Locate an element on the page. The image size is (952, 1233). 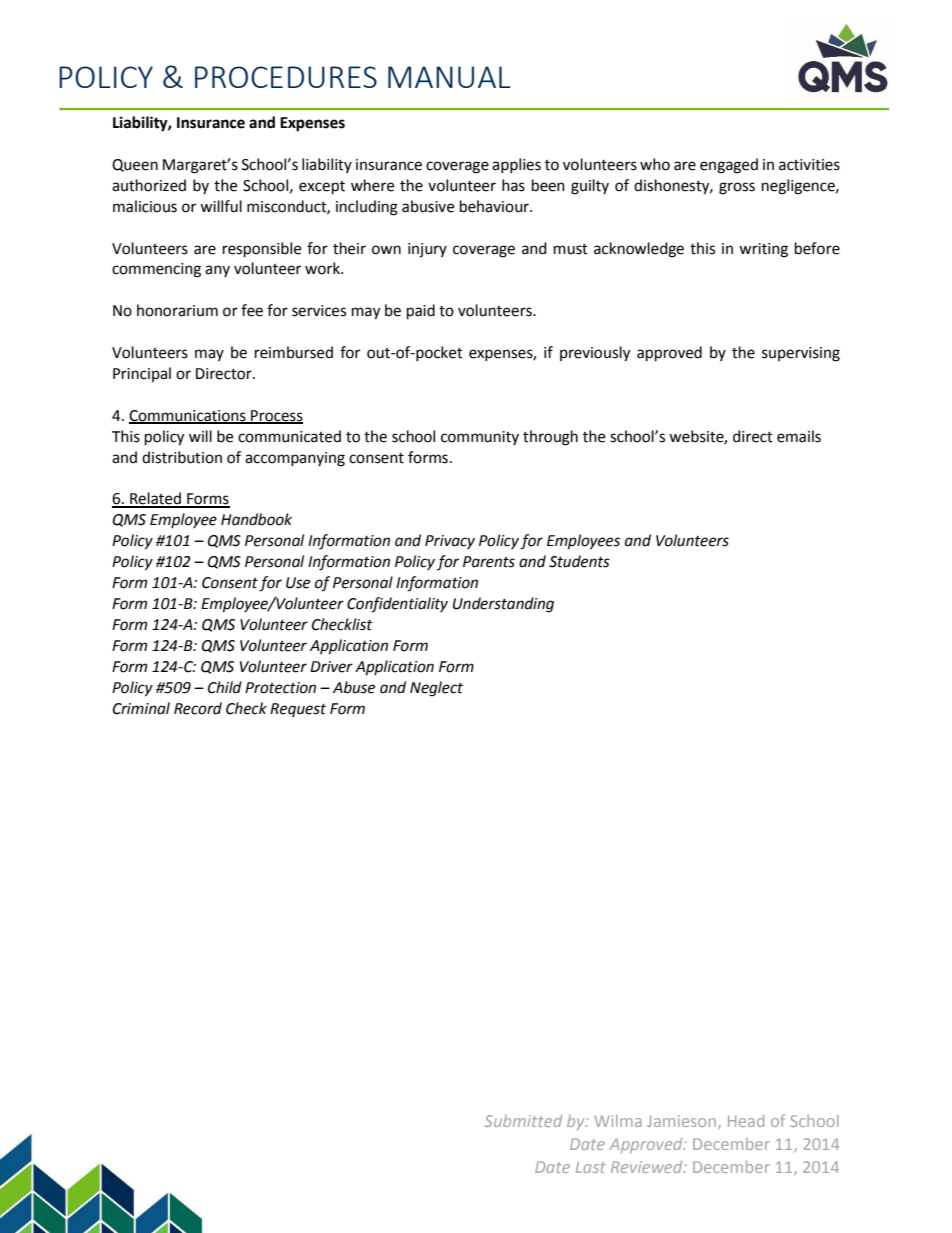
supervising is located at coordinates (801, 354).
